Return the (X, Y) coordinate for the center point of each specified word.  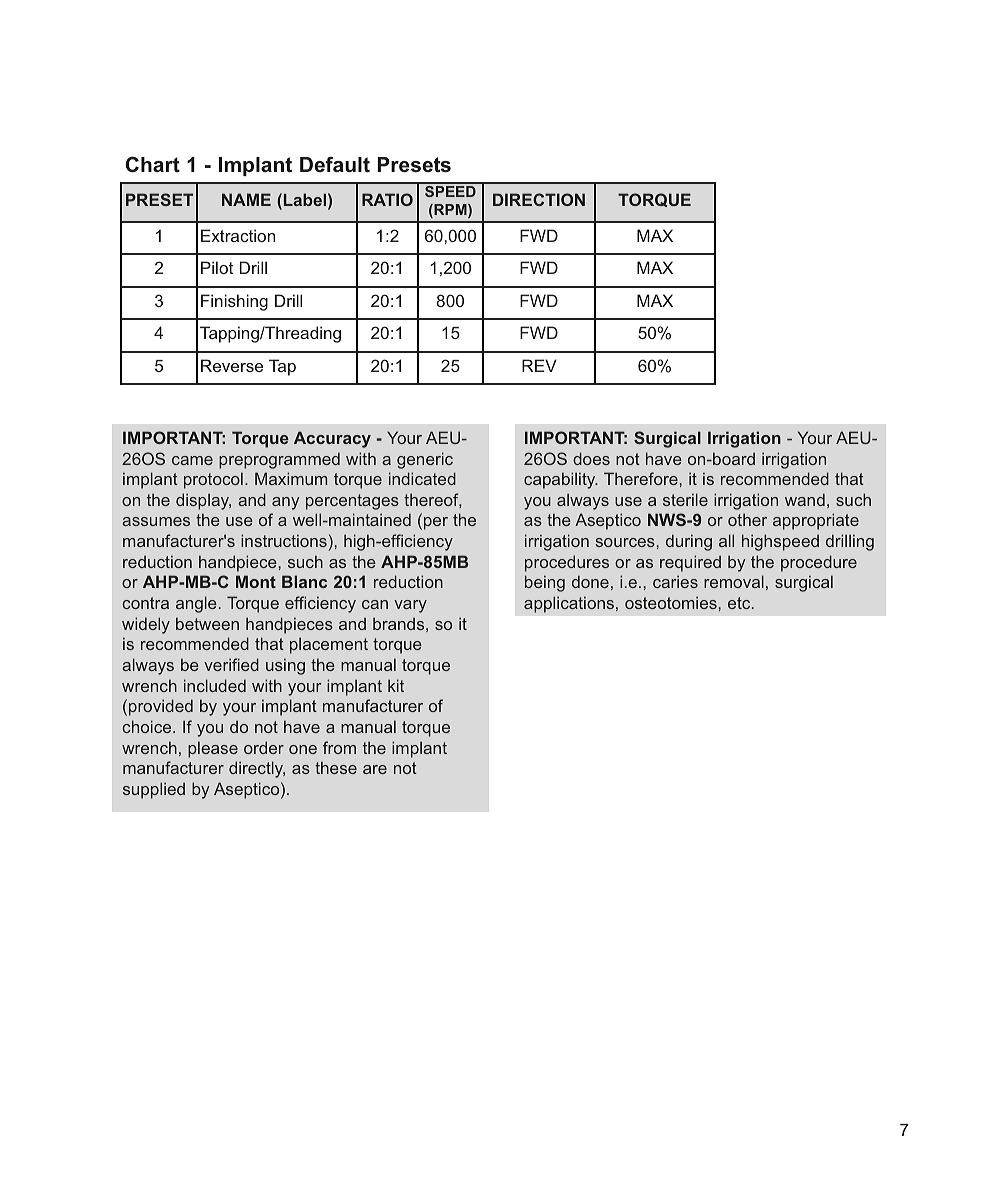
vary (410, 606)
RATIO (387, 199)
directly (257, 769)
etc (740, 603)
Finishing (234, 302)
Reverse (232, 365)
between (207, 623)
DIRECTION (539, 199)
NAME (246, 199)
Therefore (641, 478)
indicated (422, 478)
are (375, 769)
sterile (685, 499)
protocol (213, 480)
